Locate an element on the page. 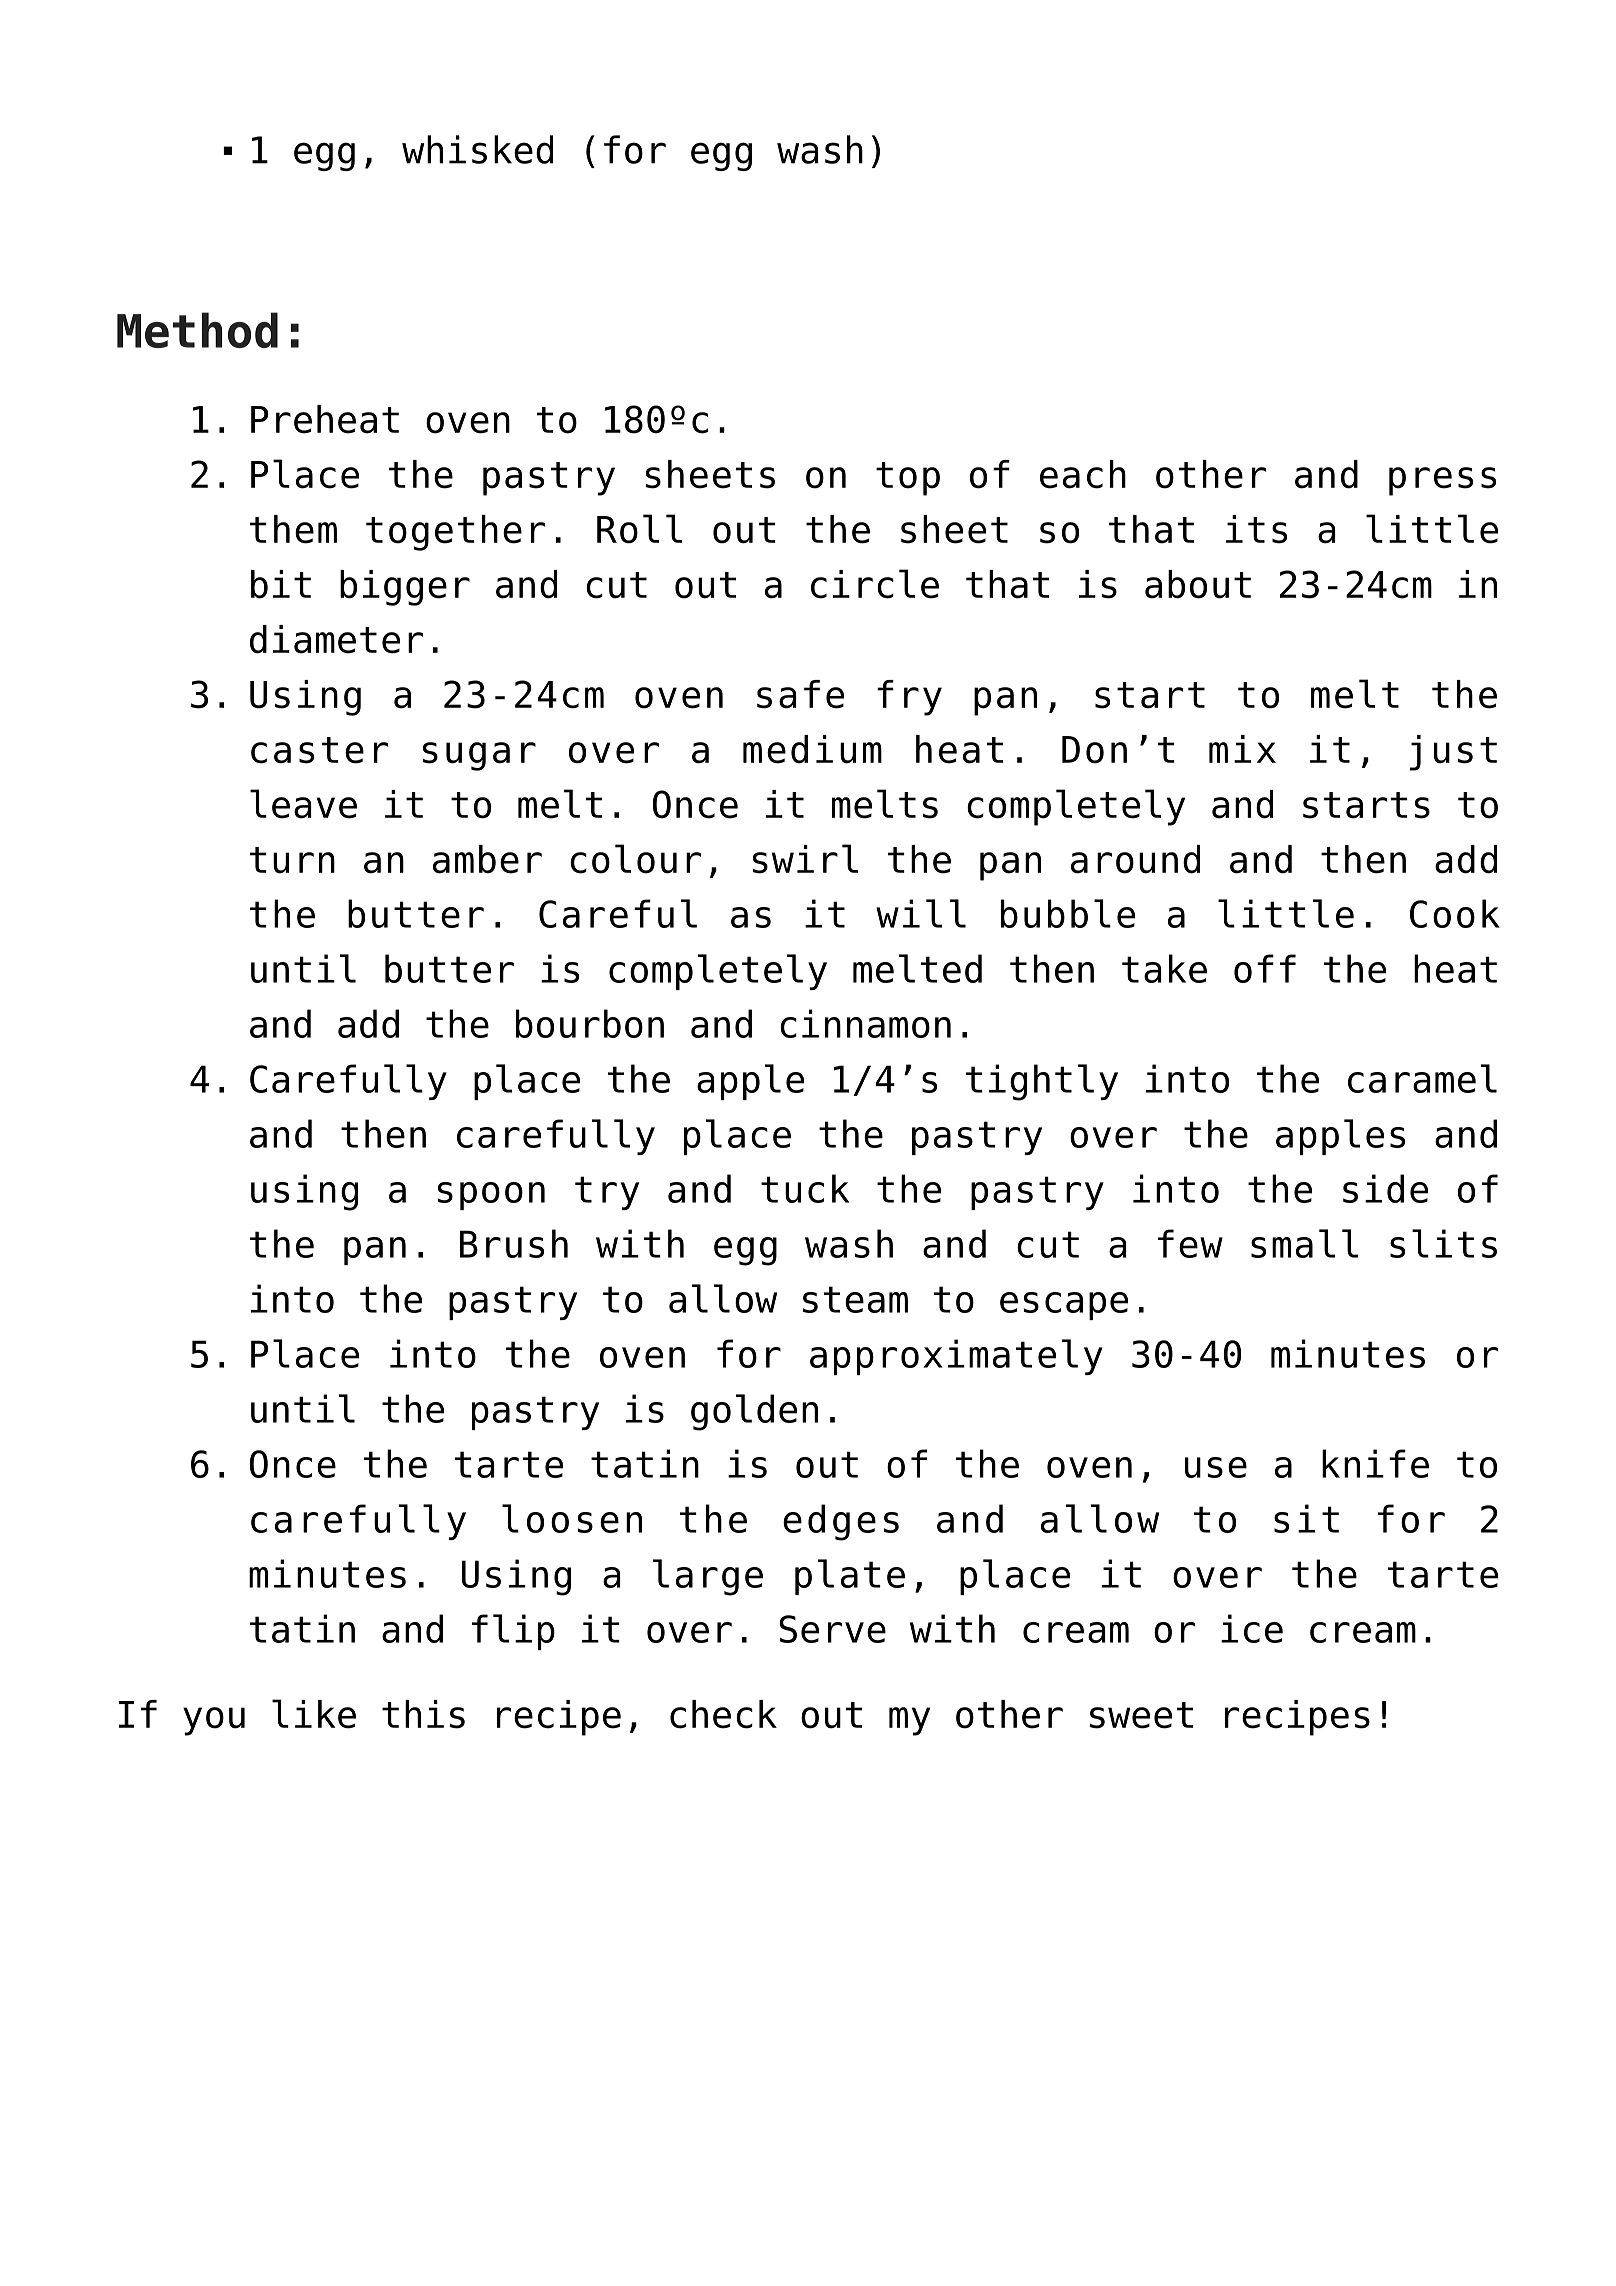 The image size is (1616, 2286). top is located at coordinates (908, 479).
